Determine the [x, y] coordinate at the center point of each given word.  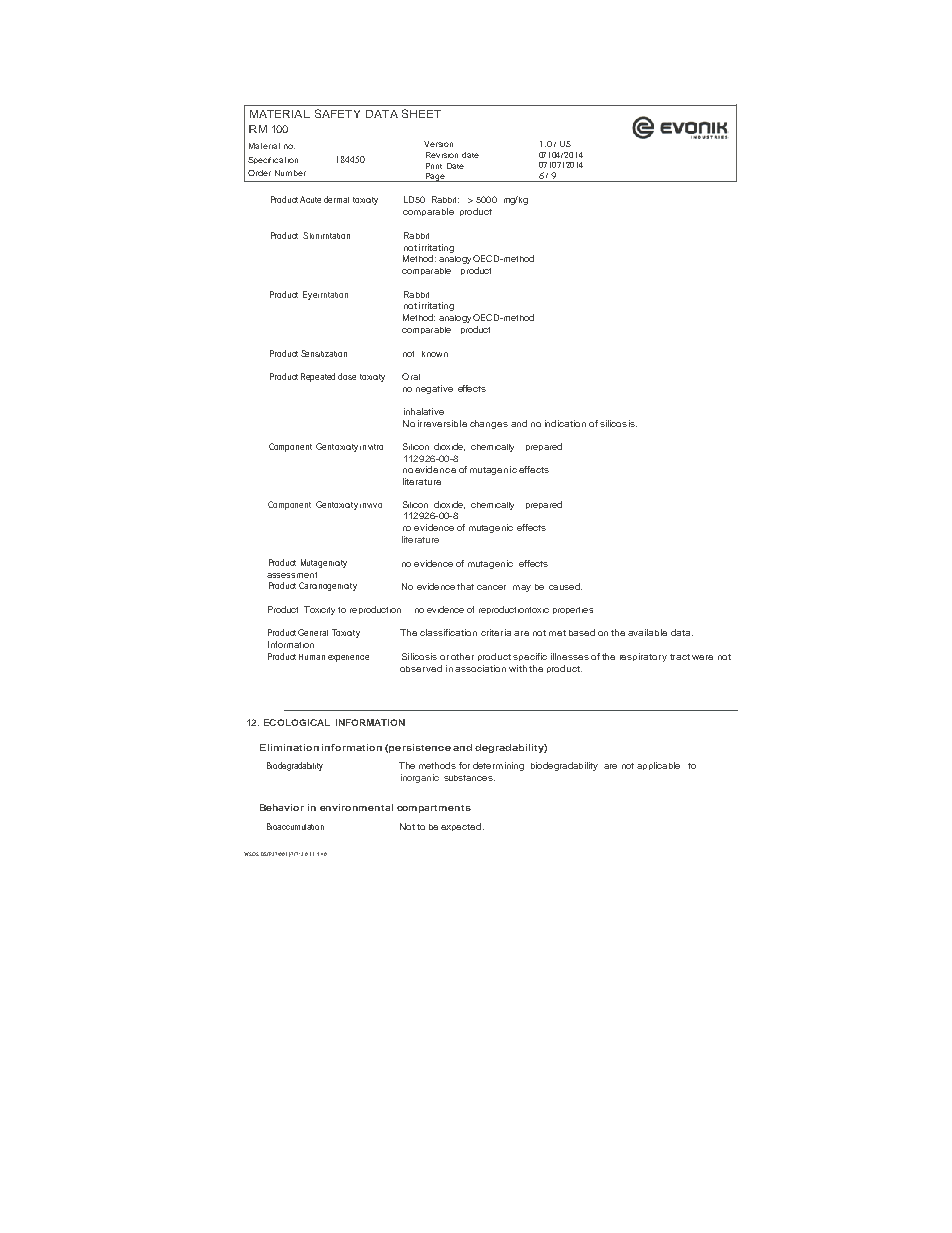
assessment [292, 575]
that [465, 586]
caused [565, 586]
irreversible [442, 423]
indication [565, 423]
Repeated [318, 377]
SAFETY [337, 113]
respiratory [643, 657]
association [480, 668]
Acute [310, 199]
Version [438, 144]
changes [489, 424]
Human [312, 657]
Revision [442, 155]
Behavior [282, 807]
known [435, 354]
